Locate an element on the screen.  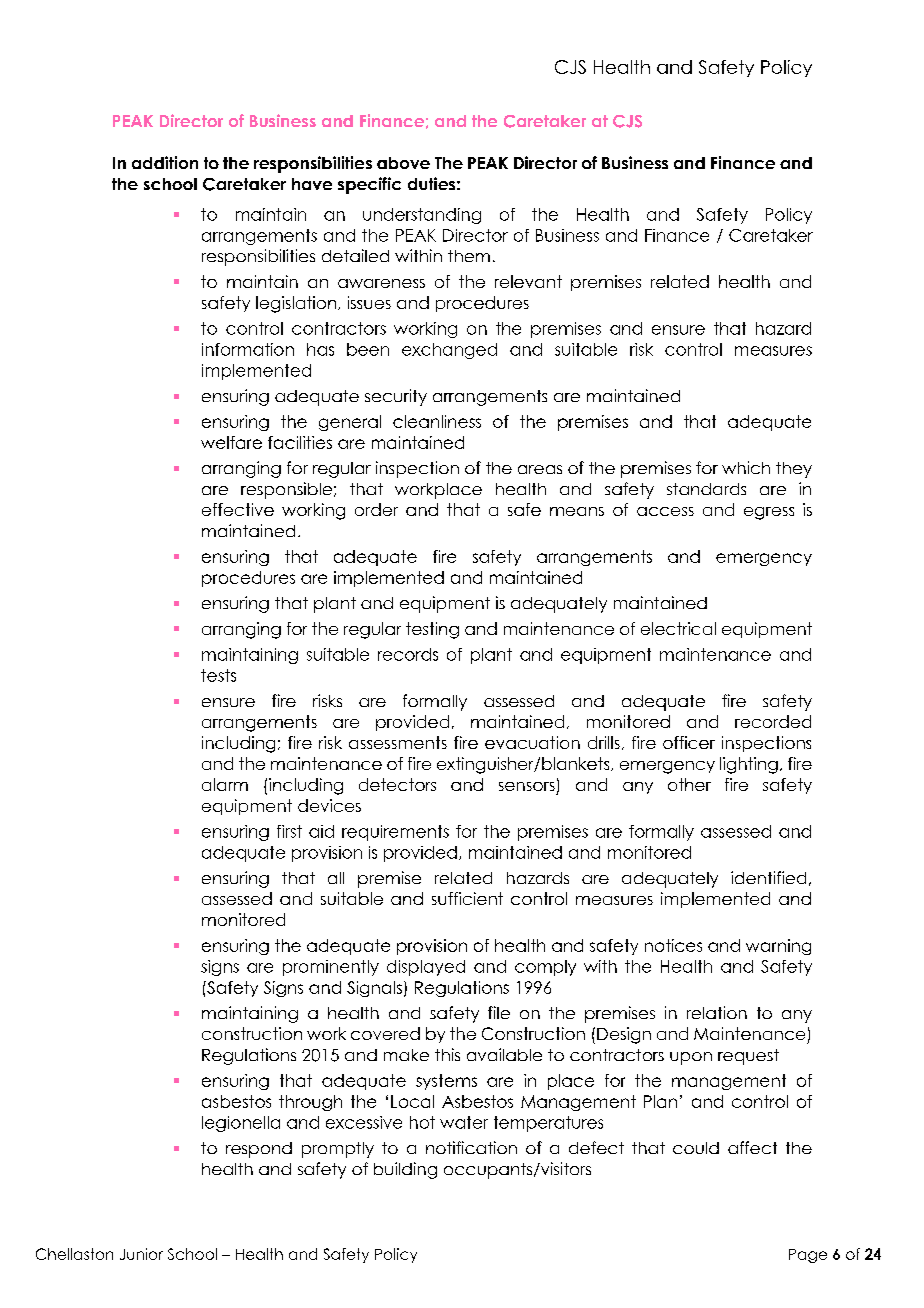
addition is located at coordinates (165, 162).
